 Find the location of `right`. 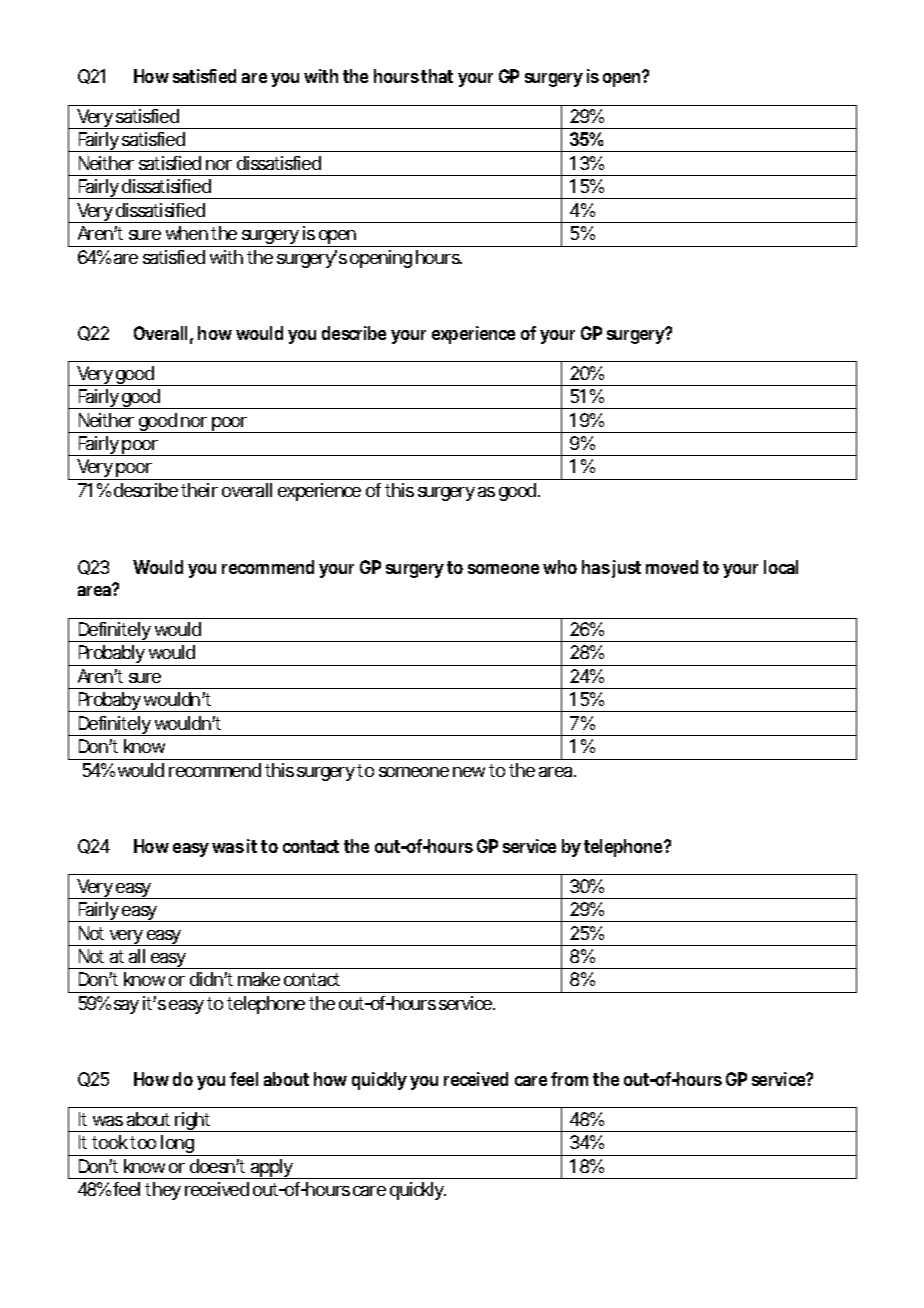

right is located at coordinates (192, 1122).
